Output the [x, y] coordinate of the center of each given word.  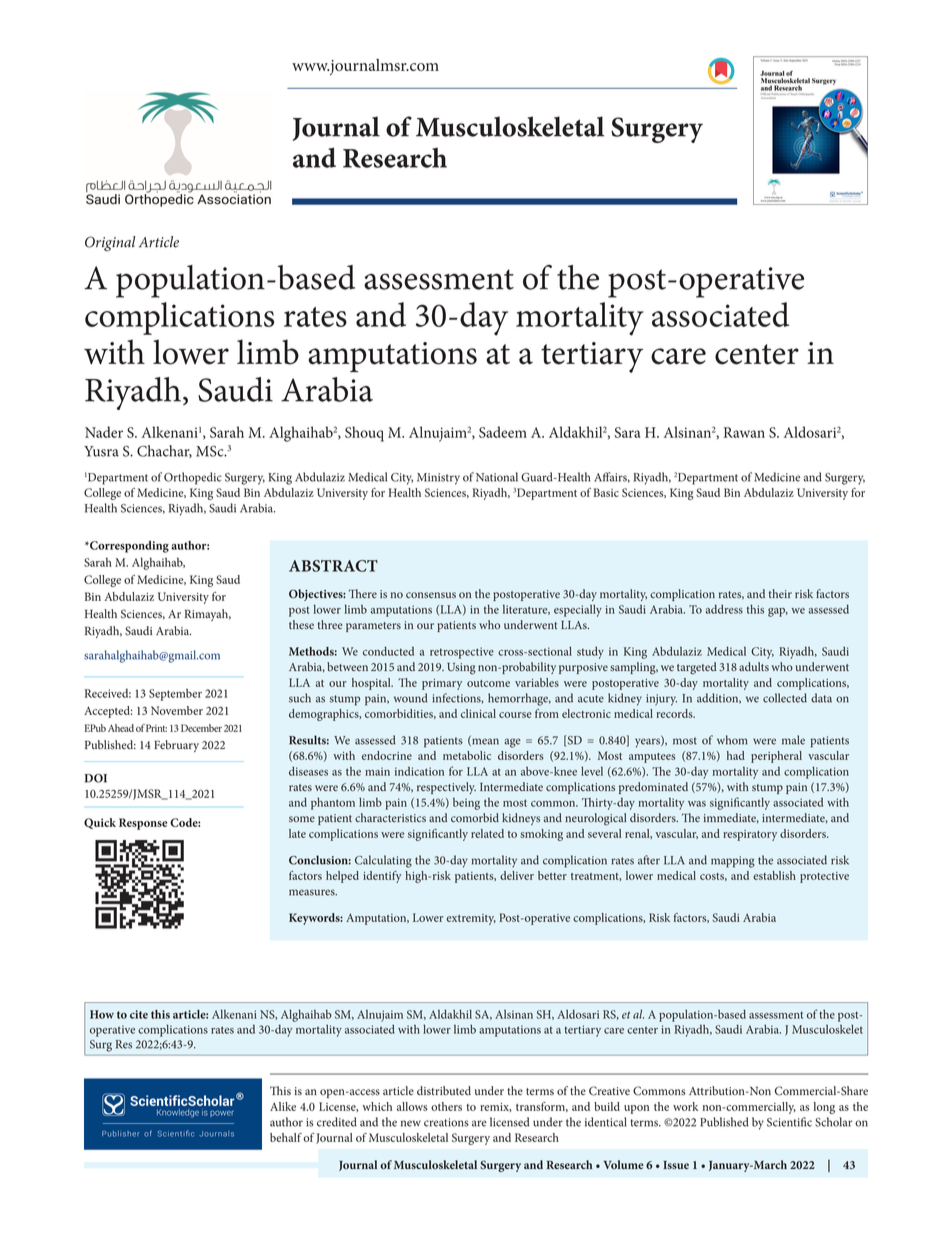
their [780, 593]
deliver [517, 875]
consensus [431, 595]
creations [446, 1122]
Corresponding [128, 547]
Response [143, 824]
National [497, 477]
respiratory [750, 835]
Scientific [789, 1122]
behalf [286, 1137]
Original [110, 243]
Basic [606, 492]
